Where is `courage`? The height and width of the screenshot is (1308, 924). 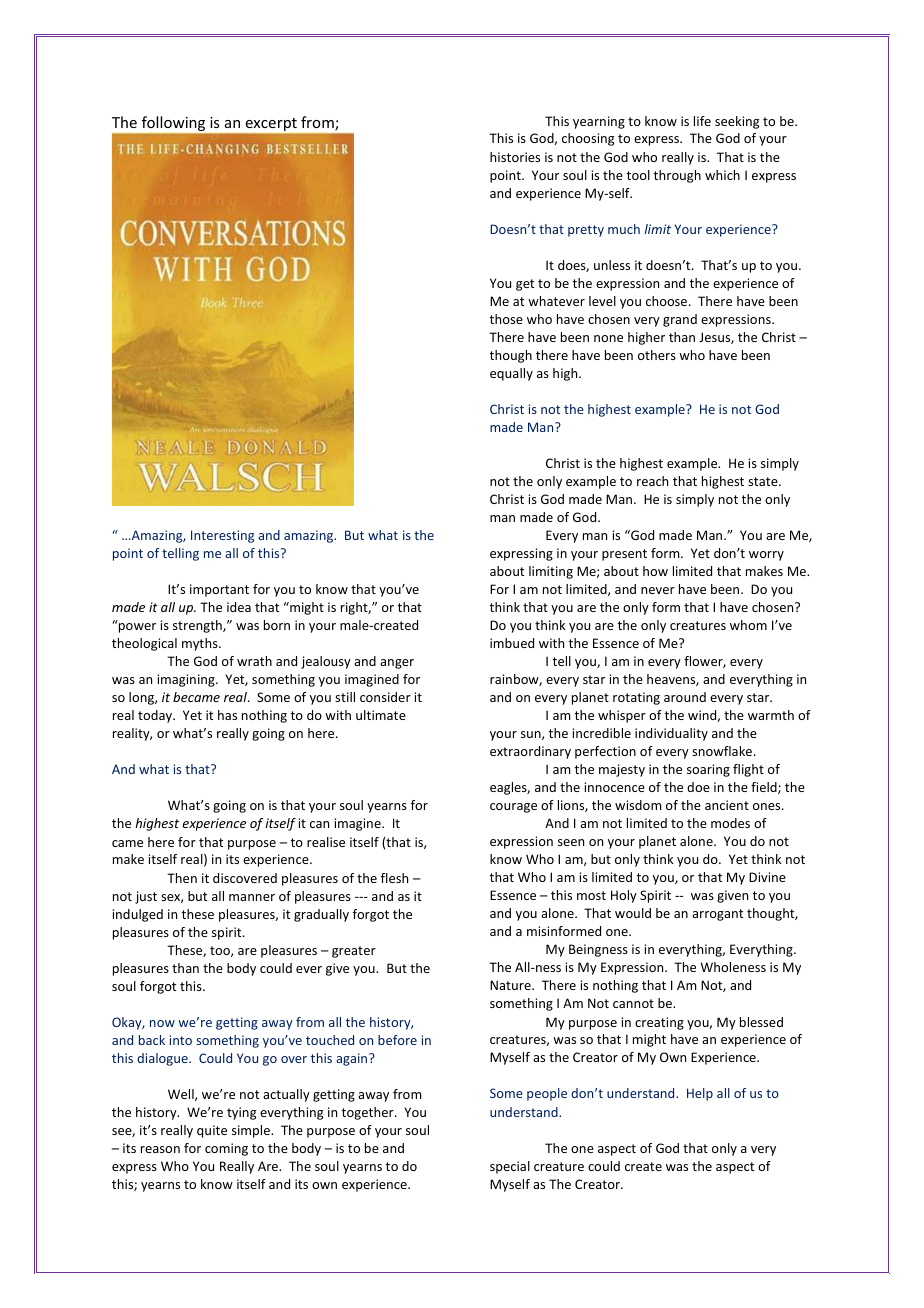
courage is located at coordinates (513, 808).
